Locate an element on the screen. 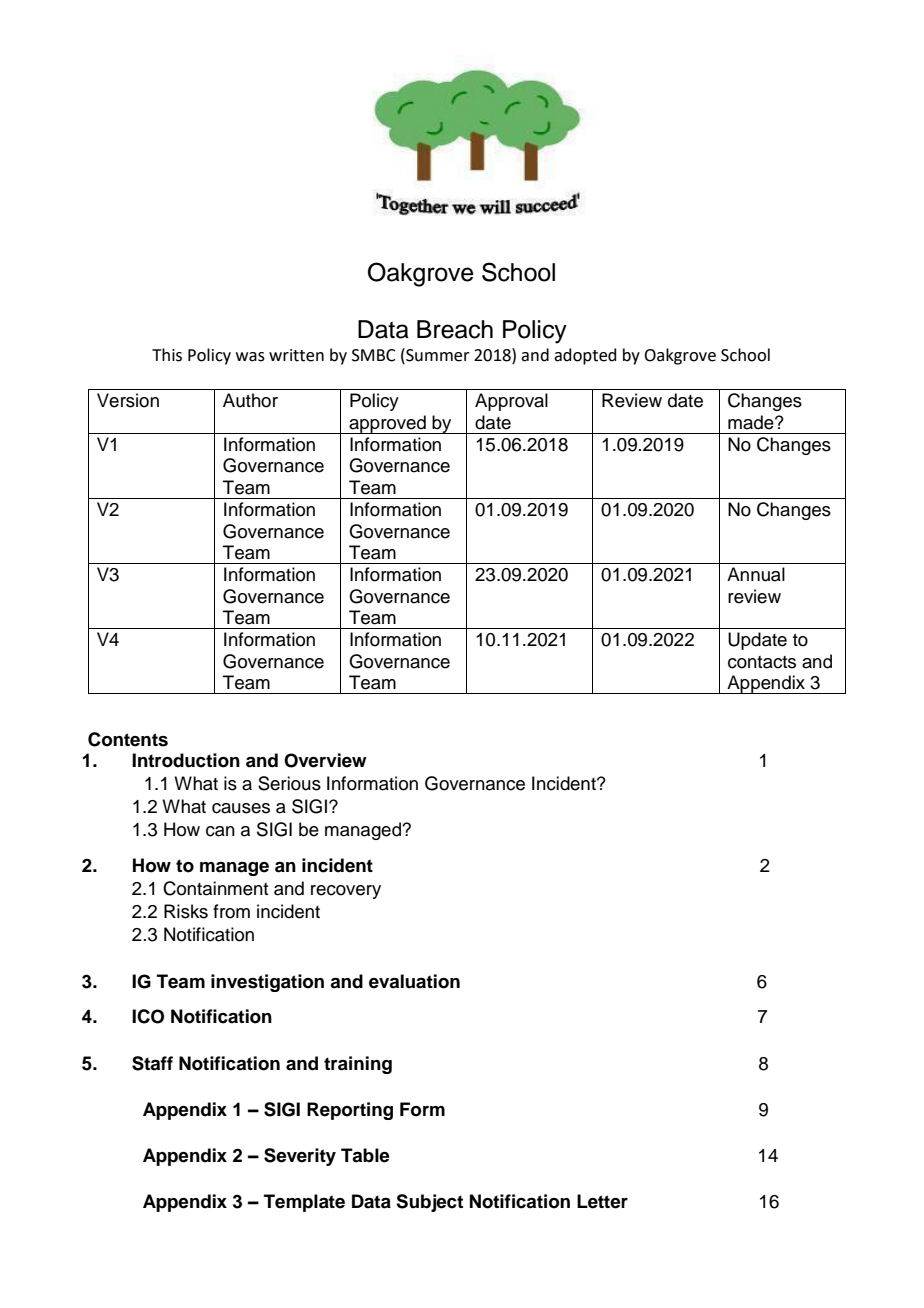  Contents is located at coordinates (128, 739).
